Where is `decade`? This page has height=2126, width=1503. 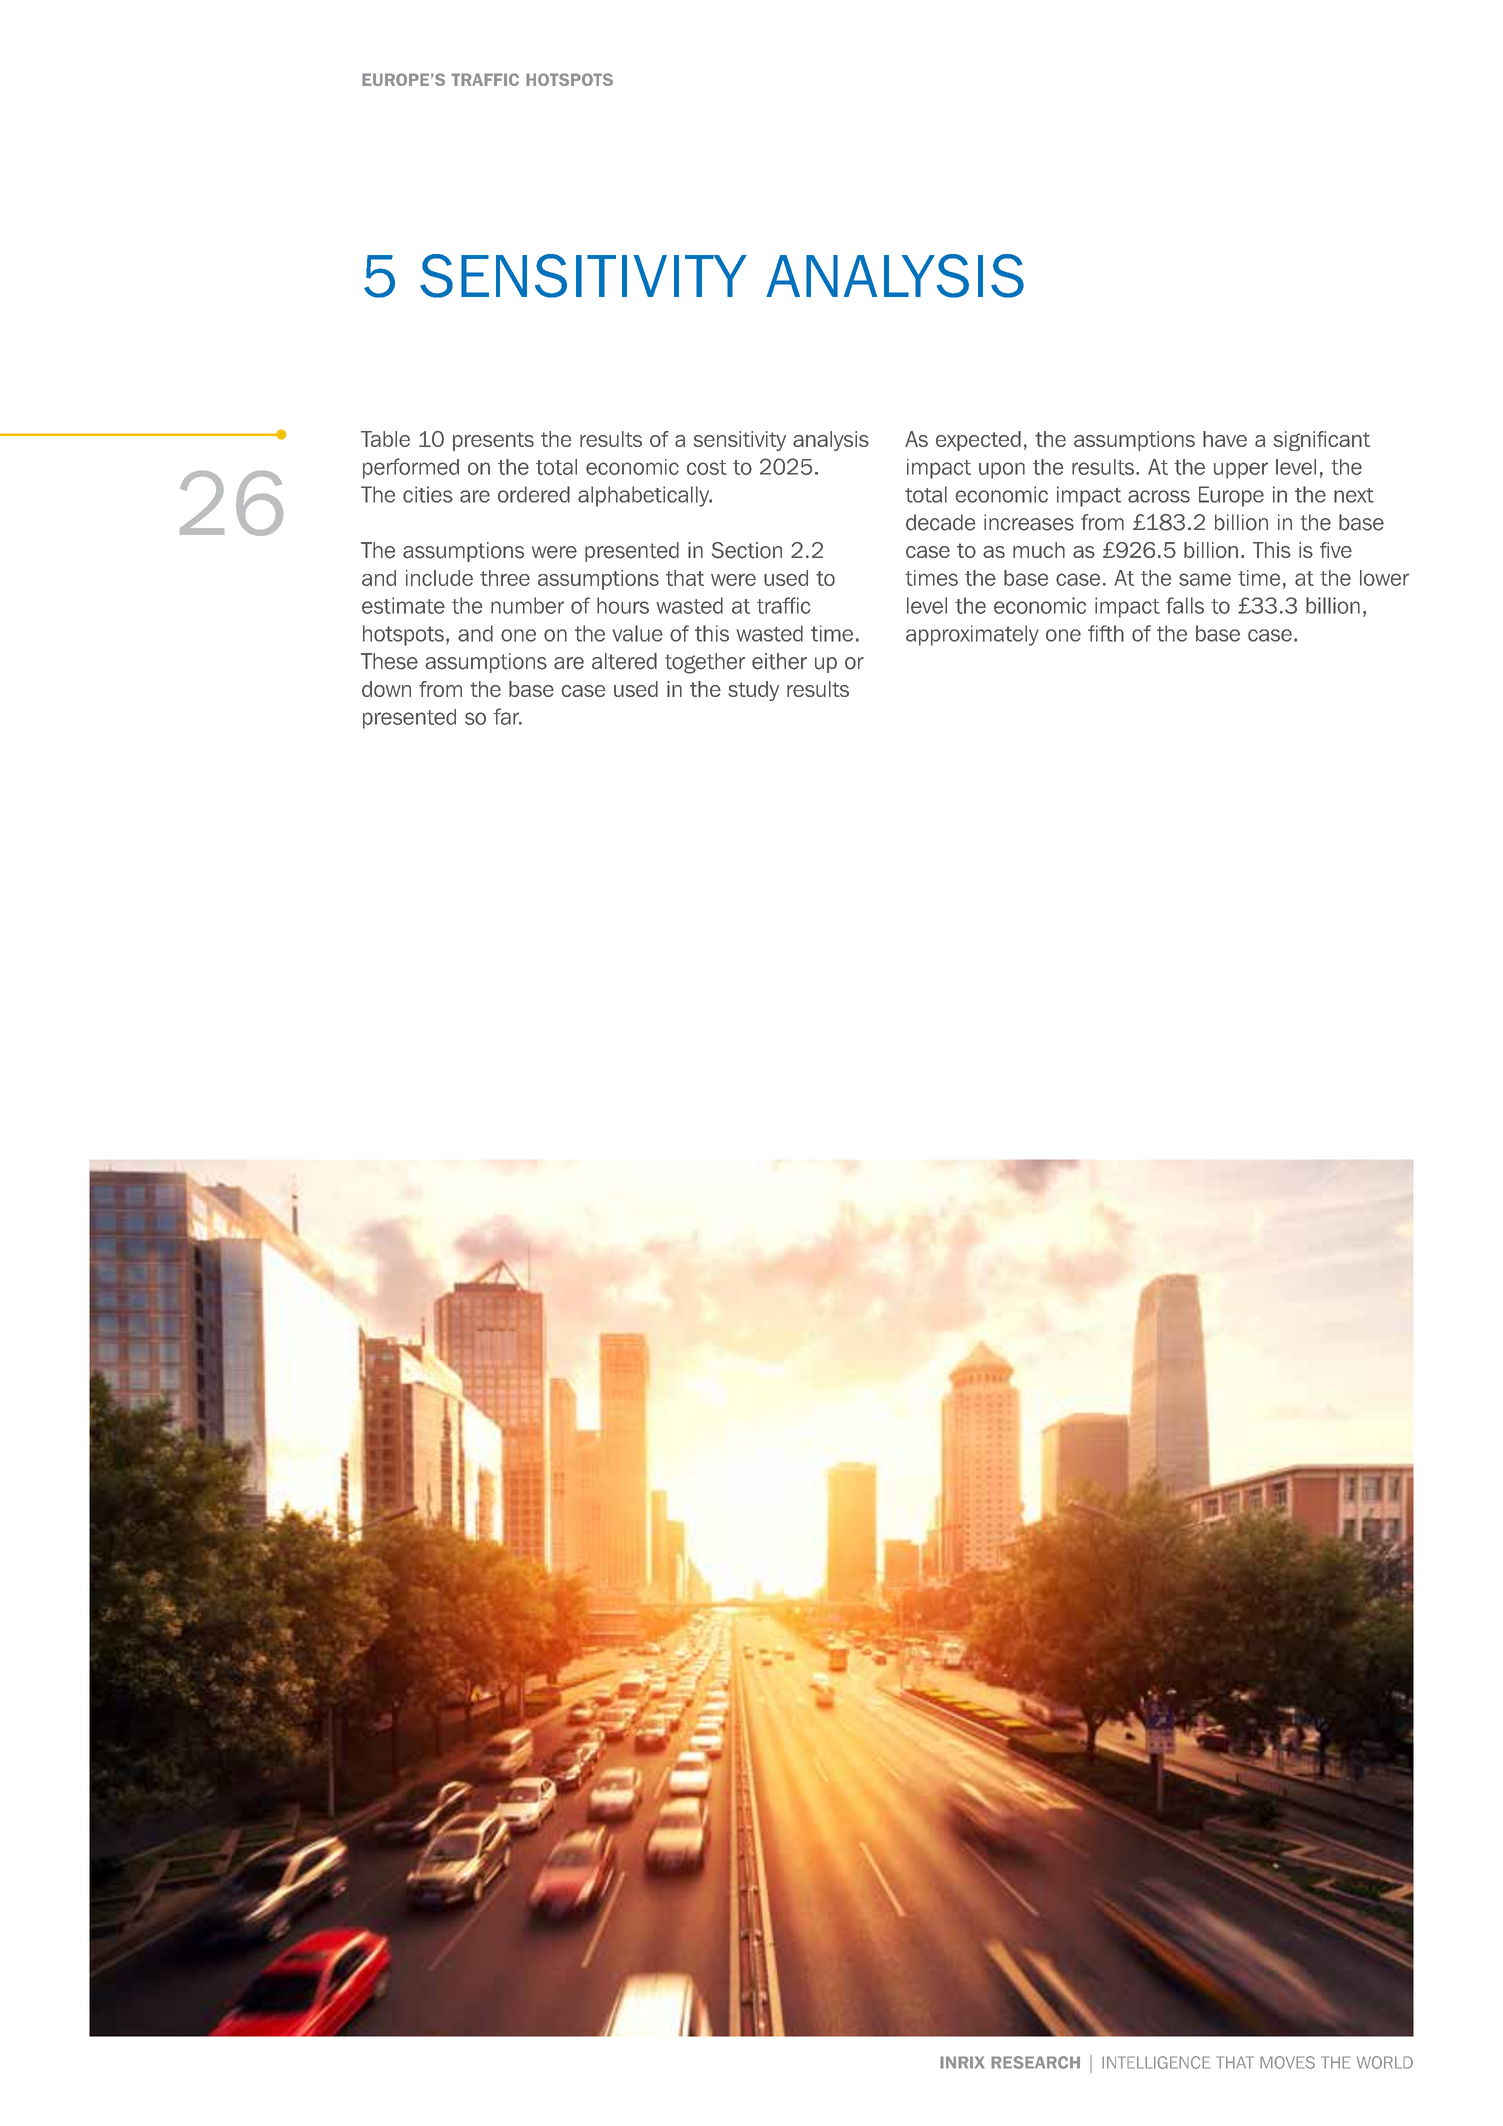
decade is located at coordinates (940, 522).
